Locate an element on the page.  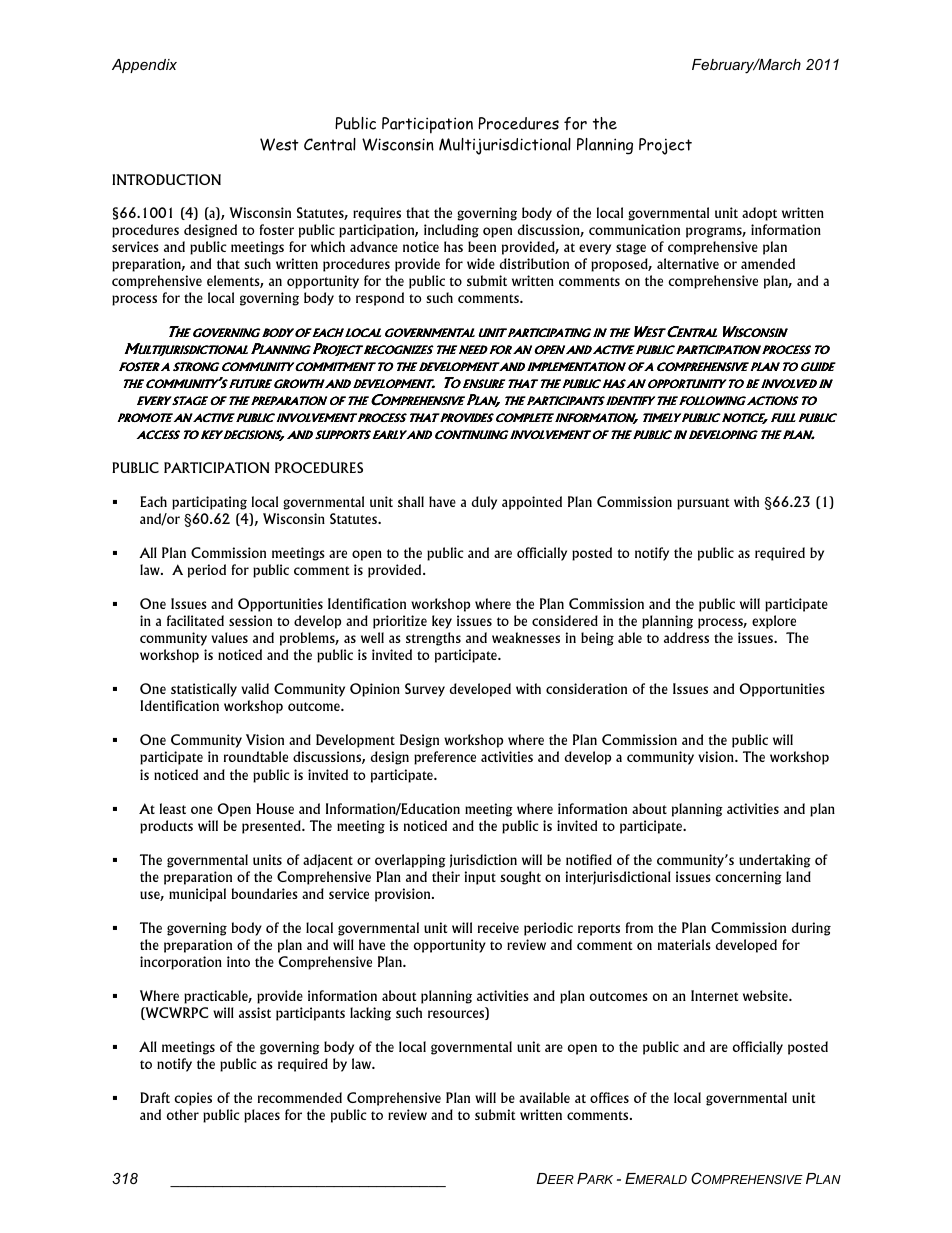
adopt is located at coordinates (759, 214).
